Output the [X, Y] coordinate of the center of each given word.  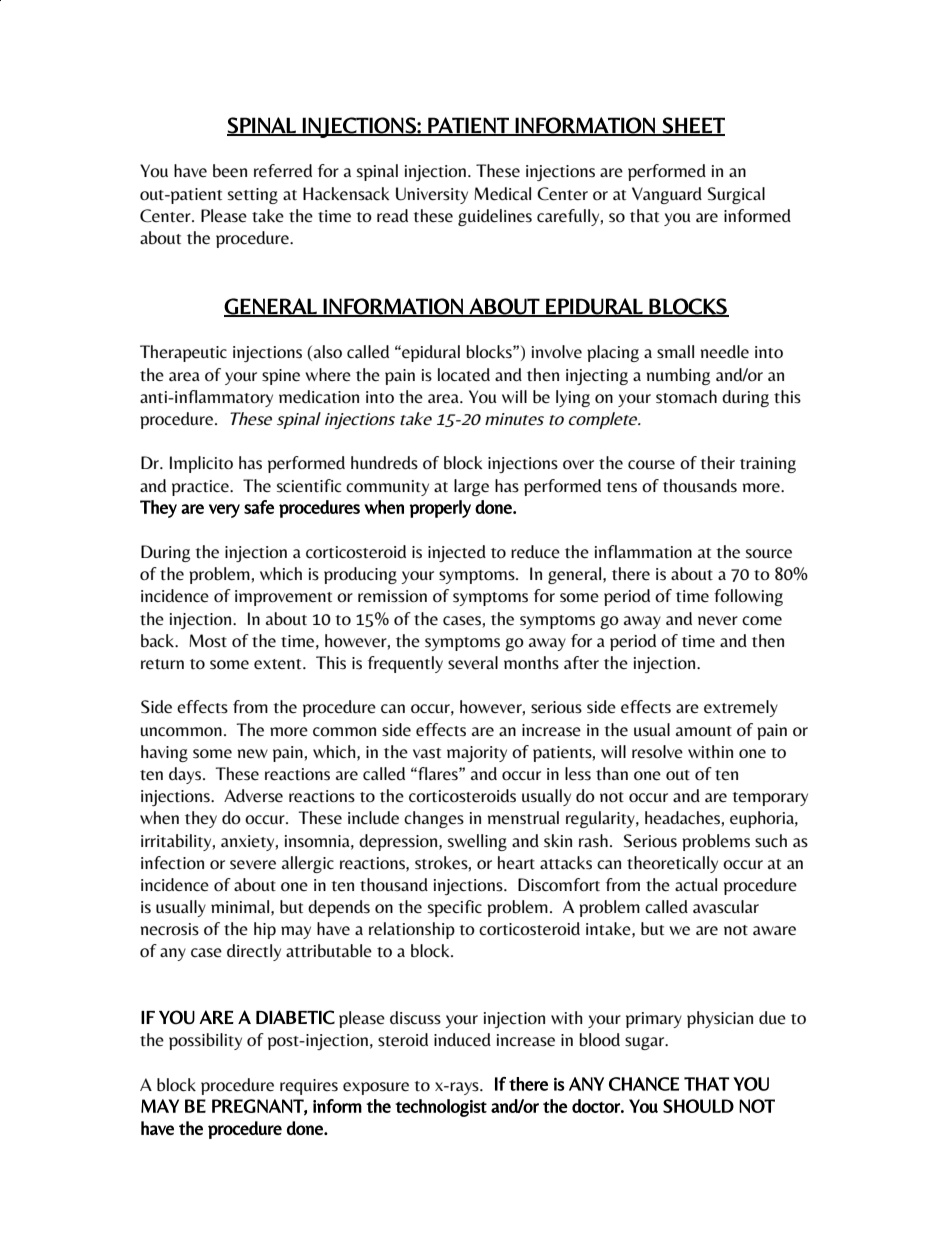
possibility [205, 1041]
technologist [441, 1108]
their [717, 463]
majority [477, 754]
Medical [502, 194]
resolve [657, 752]
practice [201, 488]
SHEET [692, 126]
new [252, 754]
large [471, 487]
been [230, 171]
